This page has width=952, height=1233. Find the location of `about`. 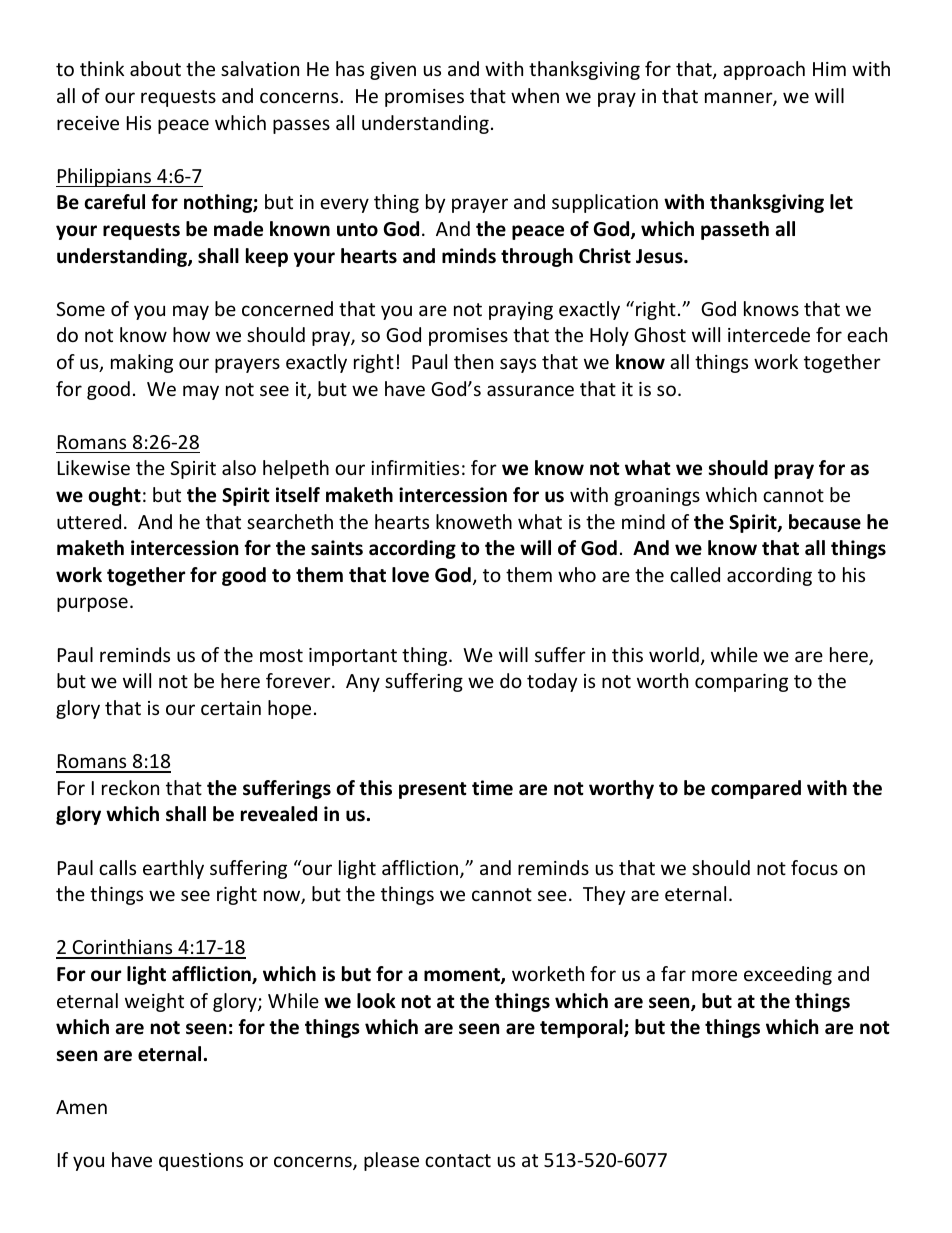

about is located at coordinates (155, 68).
